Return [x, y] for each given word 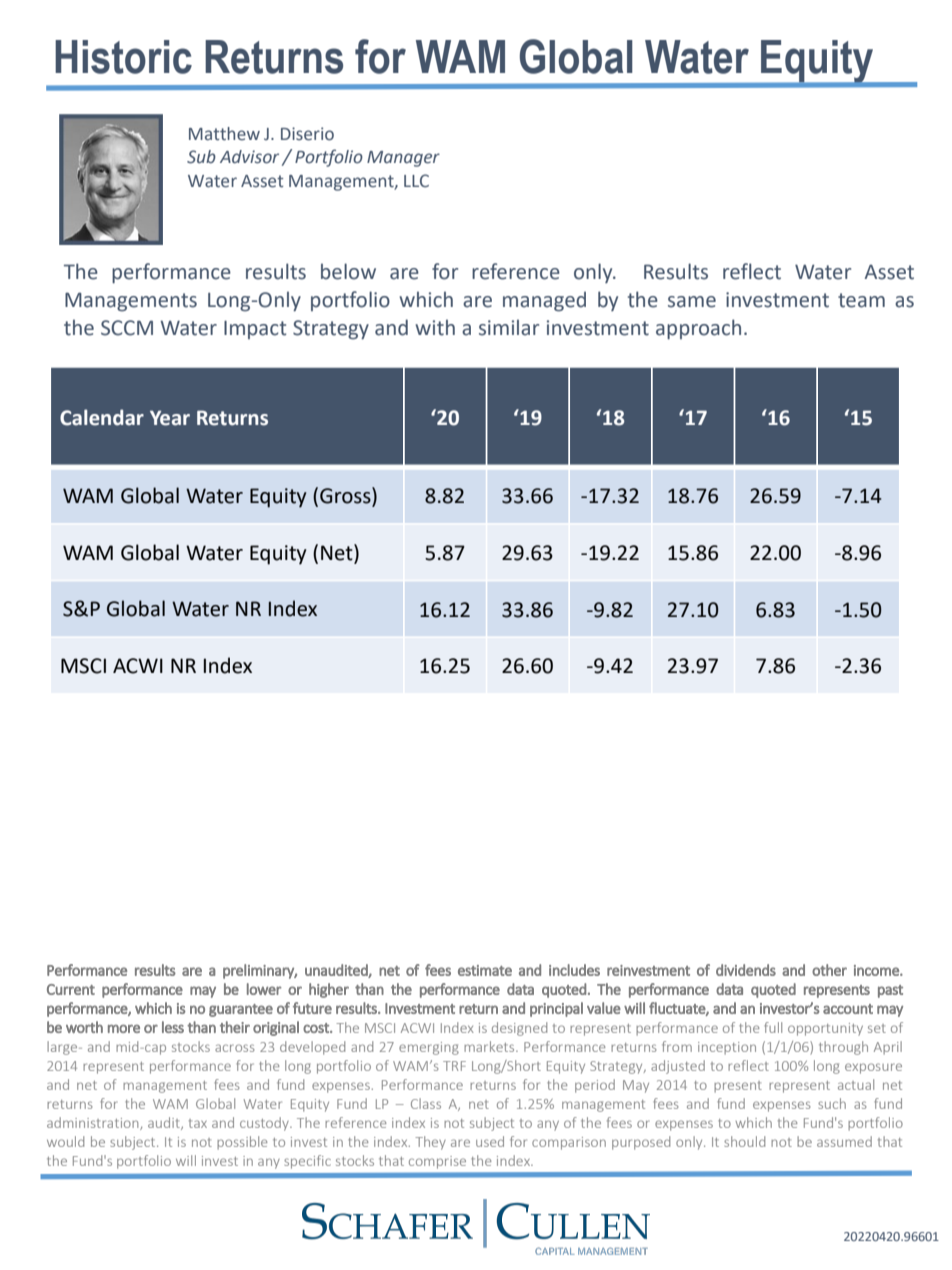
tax [198, 1123]
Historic [123, 57]
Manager [403, 159]
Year [170, 418]
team [861, 300]
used [490, 1141]
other [829, 970]
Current [71, 989]
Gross [346, 496]
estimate [485, 970]
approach [698, 329]
